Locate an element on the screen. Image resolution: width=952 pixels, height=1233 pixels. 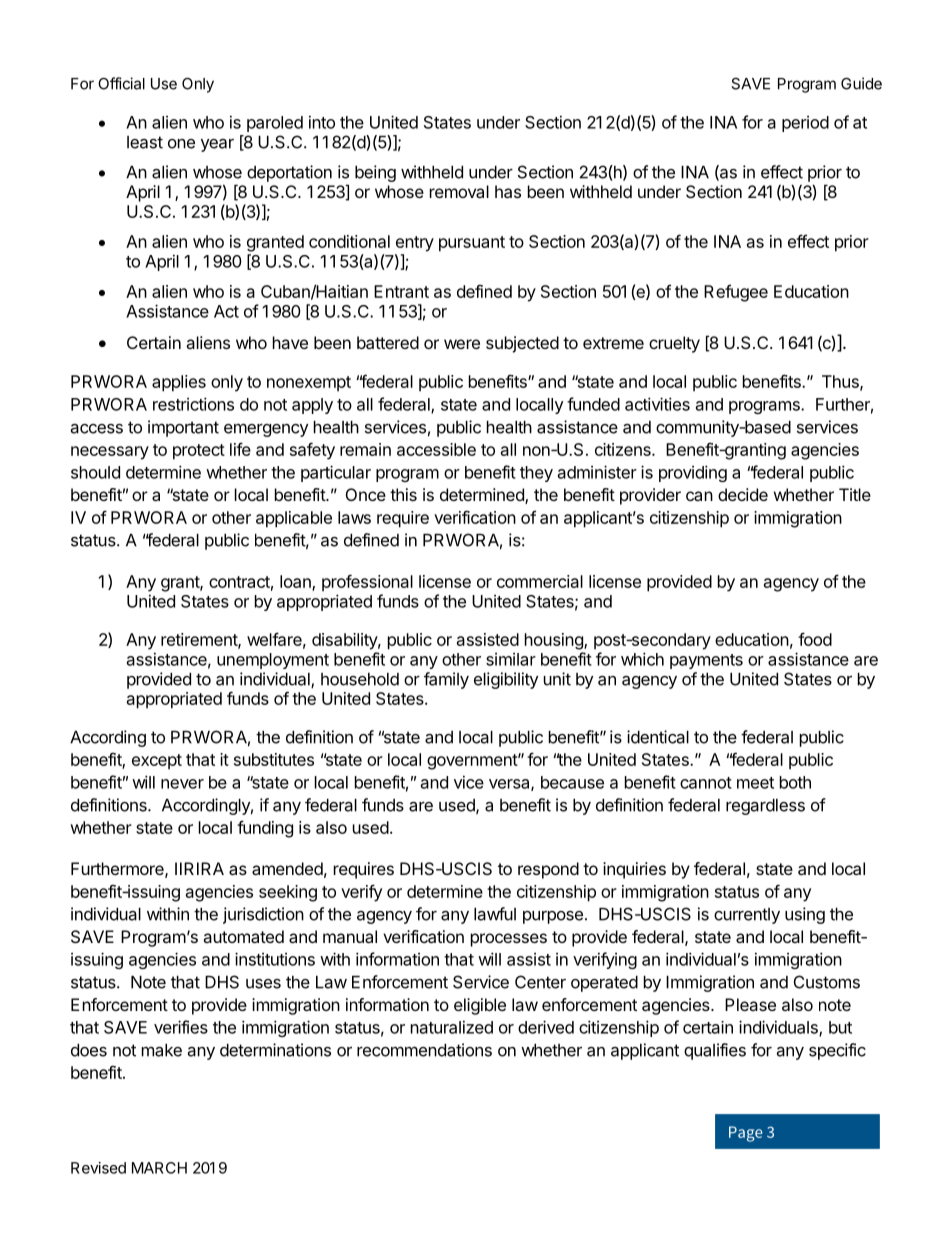
protect is located at coordinates (199, 452).
